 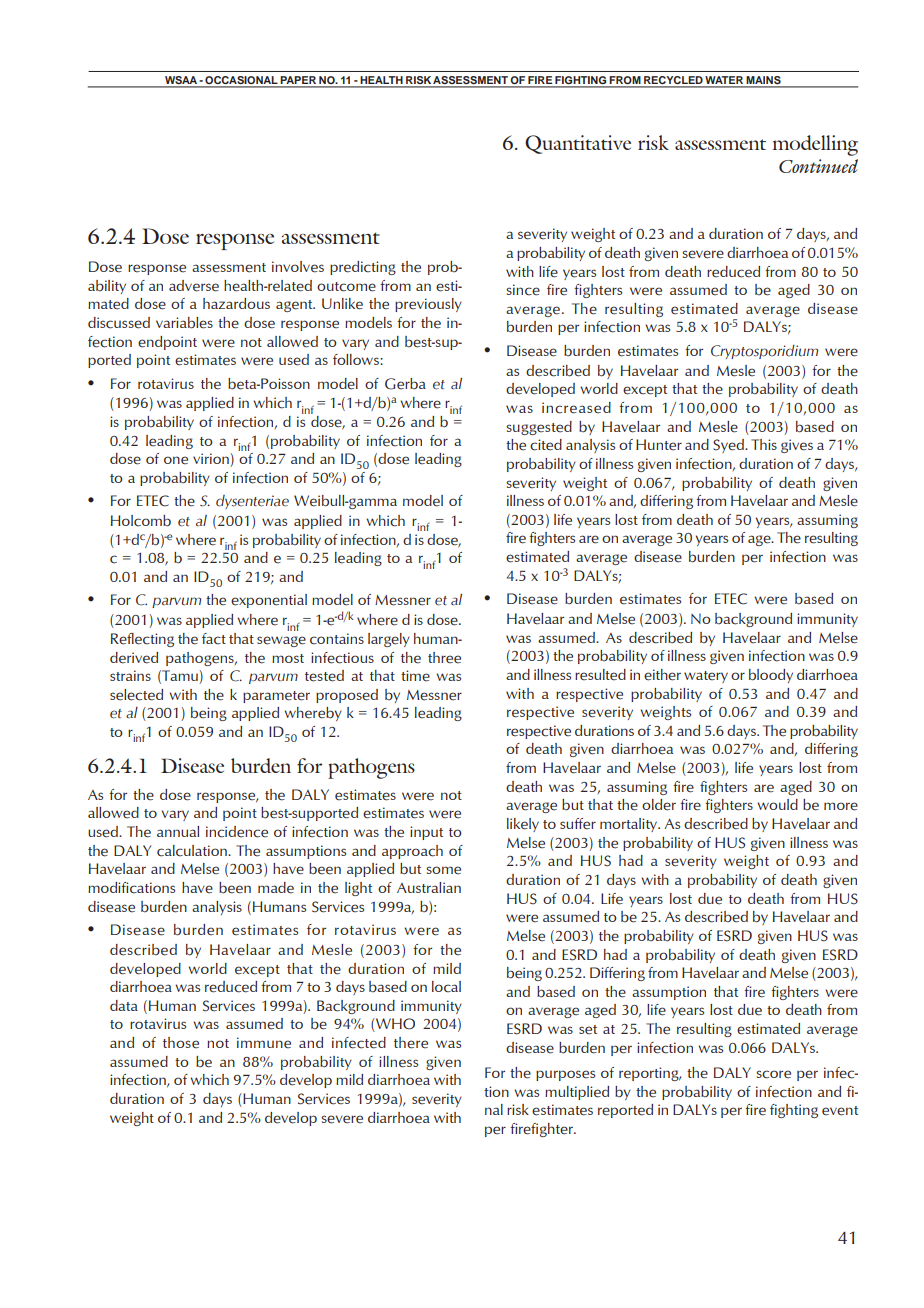 I want to click on those, so click(x=181, y=1043).
